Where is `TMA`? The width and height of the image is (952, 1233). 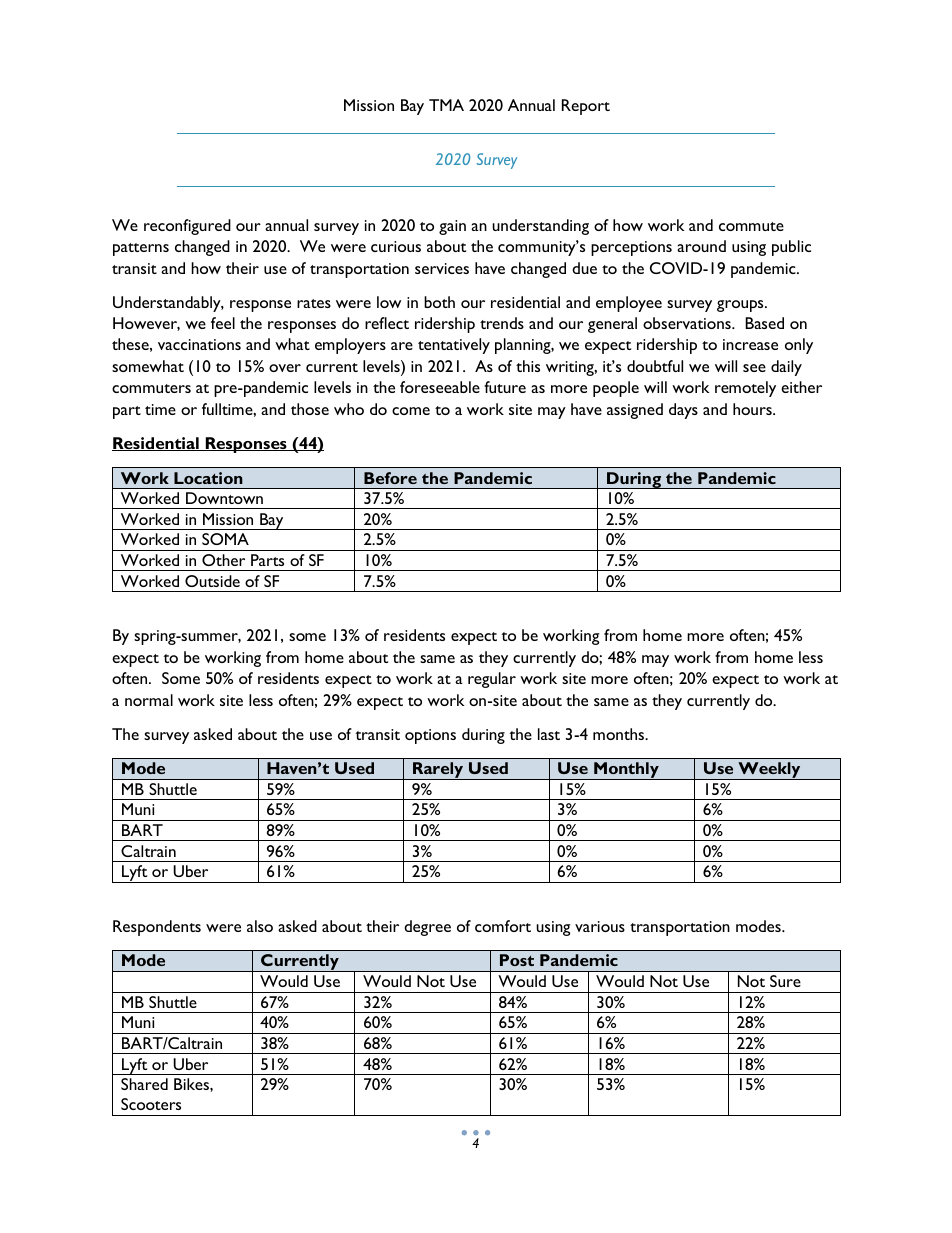
TMA is located at coordinates (446, 105).
